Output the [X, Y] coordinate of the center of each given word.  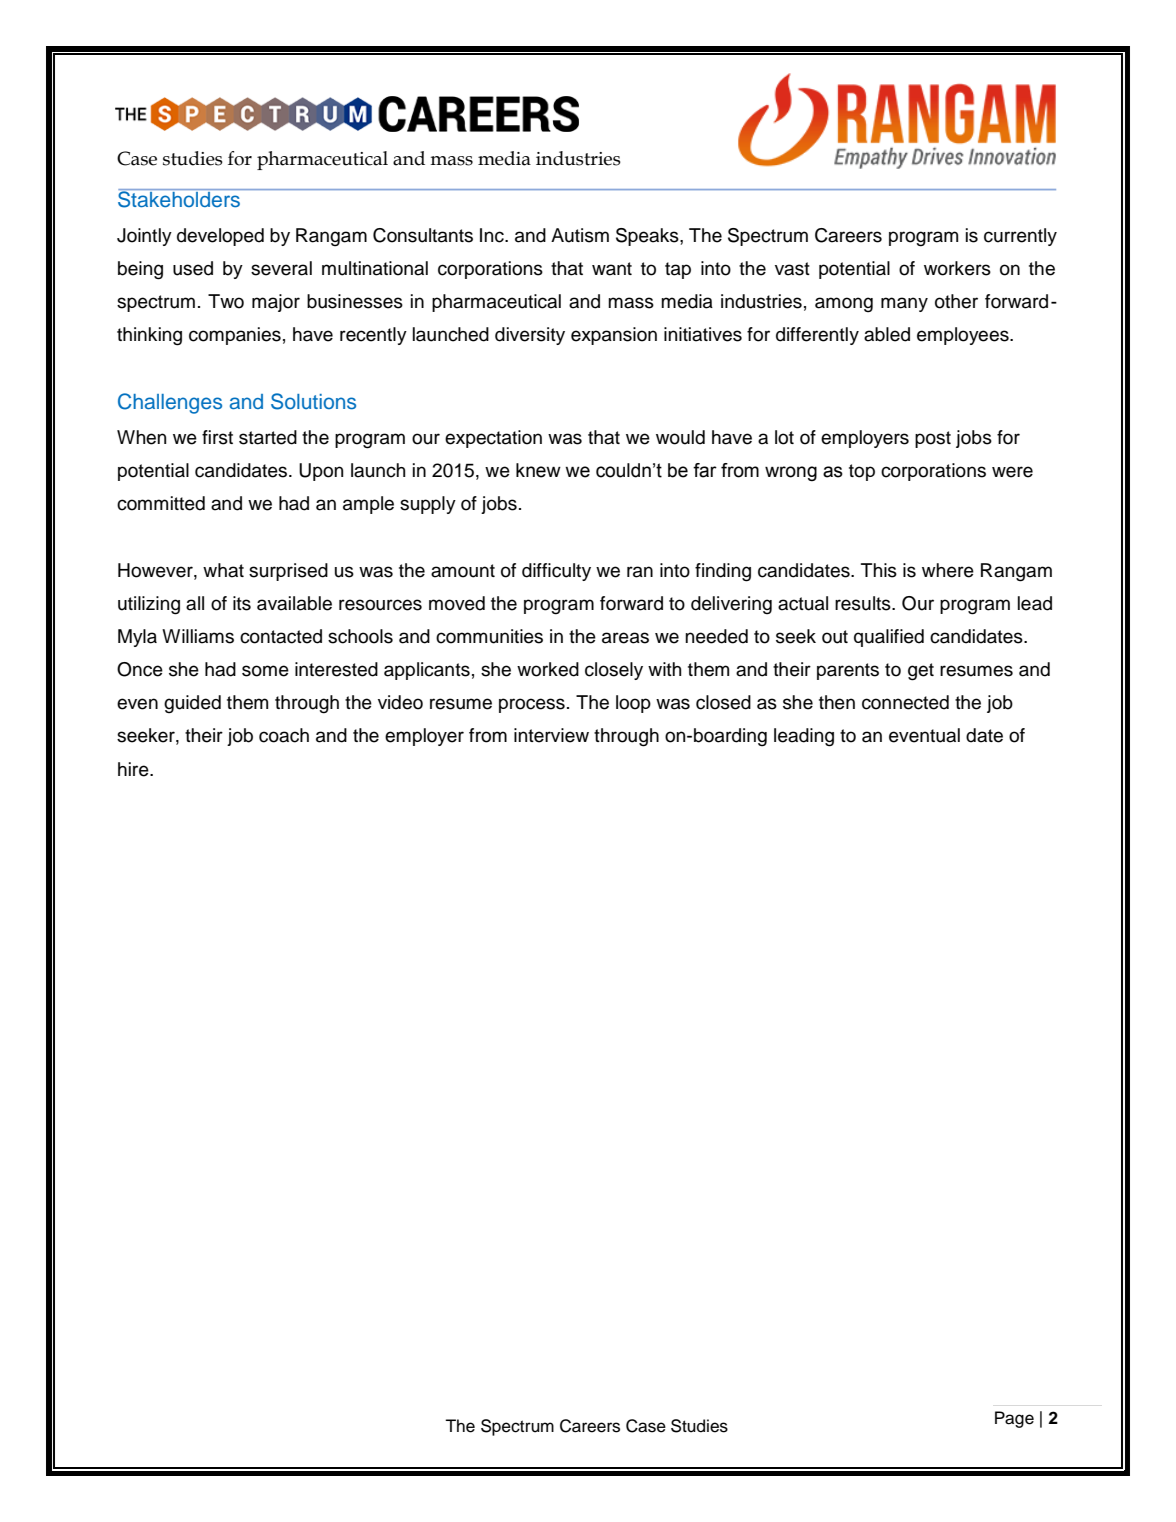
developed [220, 237]
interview [551, 735]
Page [1014, 1419]
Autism [580, 235]
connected [905, 702]
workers [957, 268]
